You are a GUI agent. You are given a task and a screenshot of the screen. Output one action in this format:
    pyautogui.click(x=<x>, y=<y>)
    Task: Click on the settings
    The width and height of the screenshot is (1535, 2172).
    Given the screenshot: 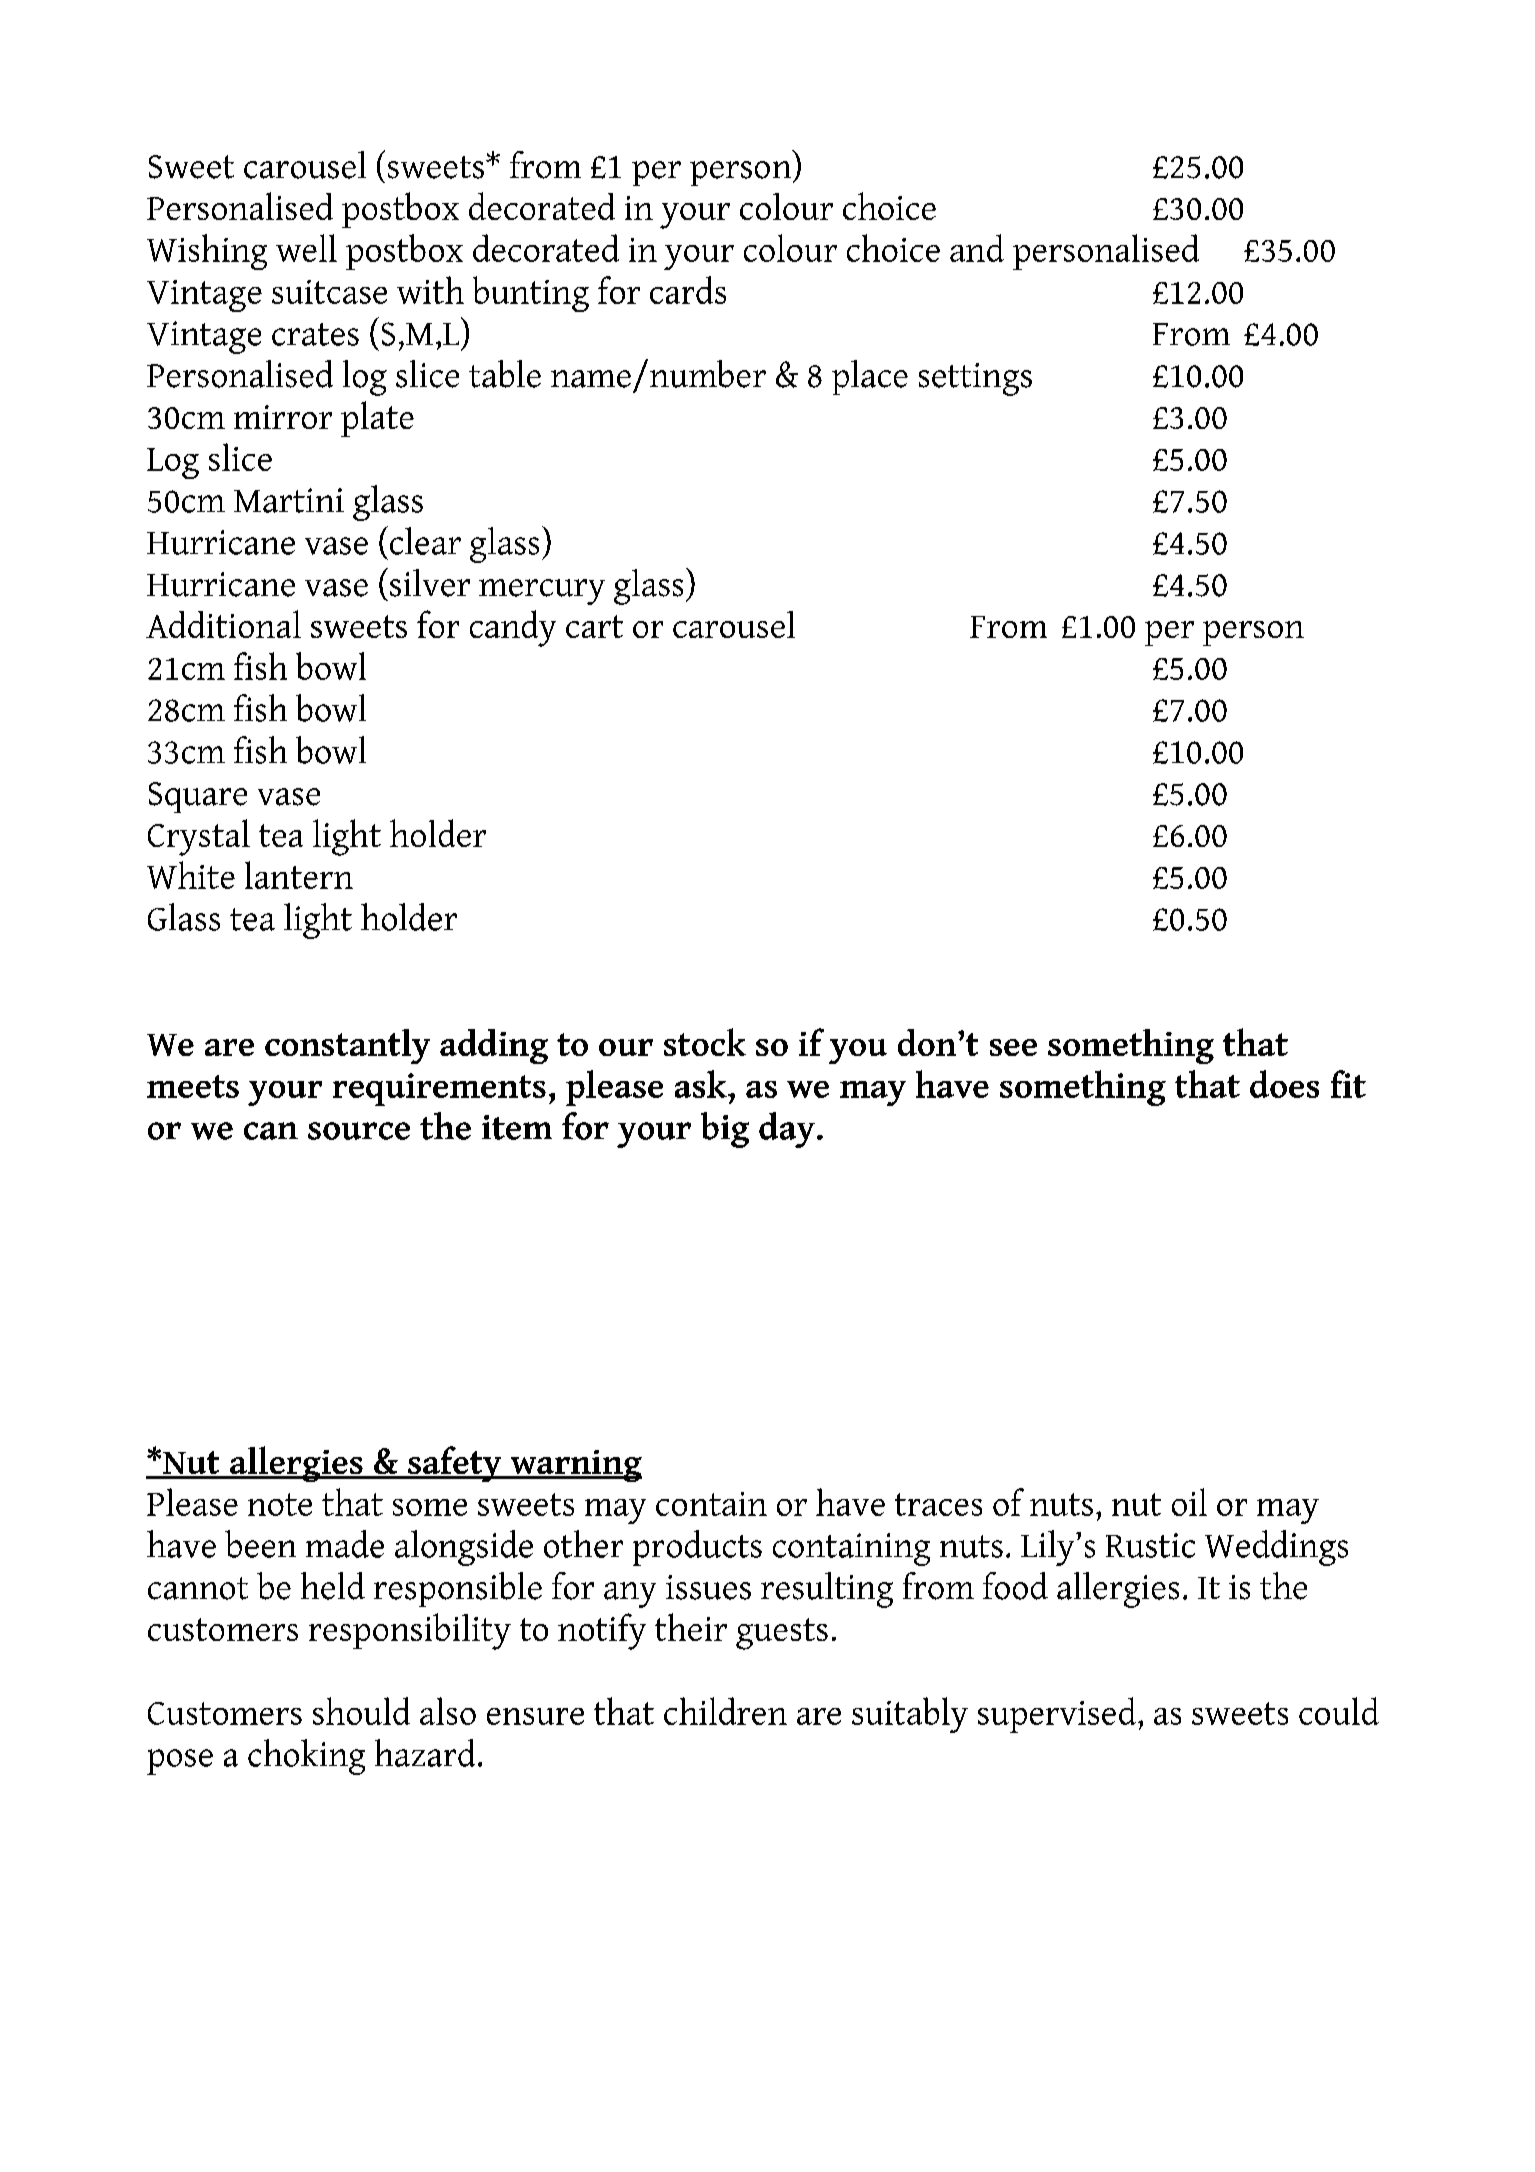 What is the action you would take?
    pyautogui.click(x=975, y=379)
